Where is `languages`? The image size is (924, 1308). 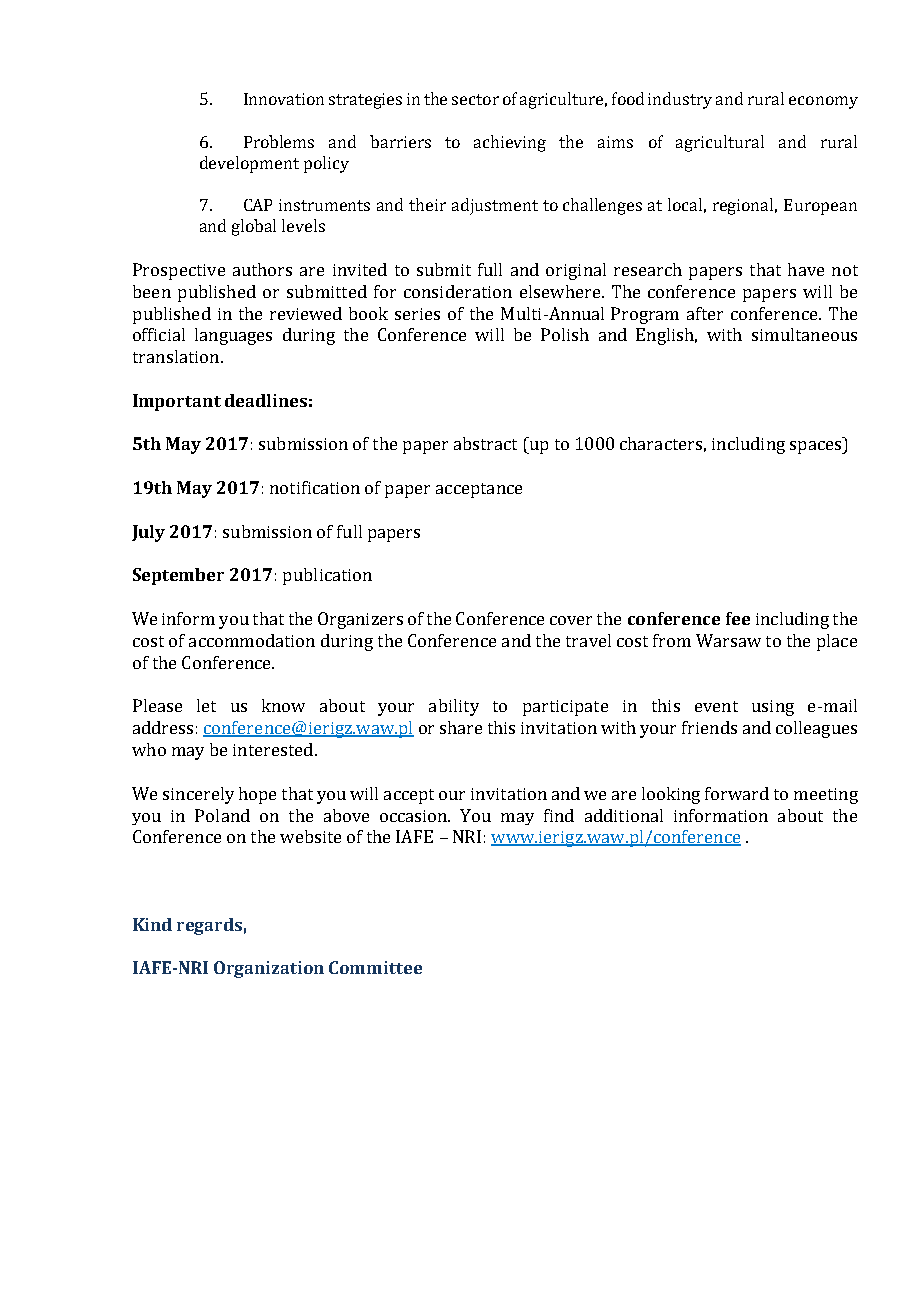
languages is located at coordinates (233, 336).
